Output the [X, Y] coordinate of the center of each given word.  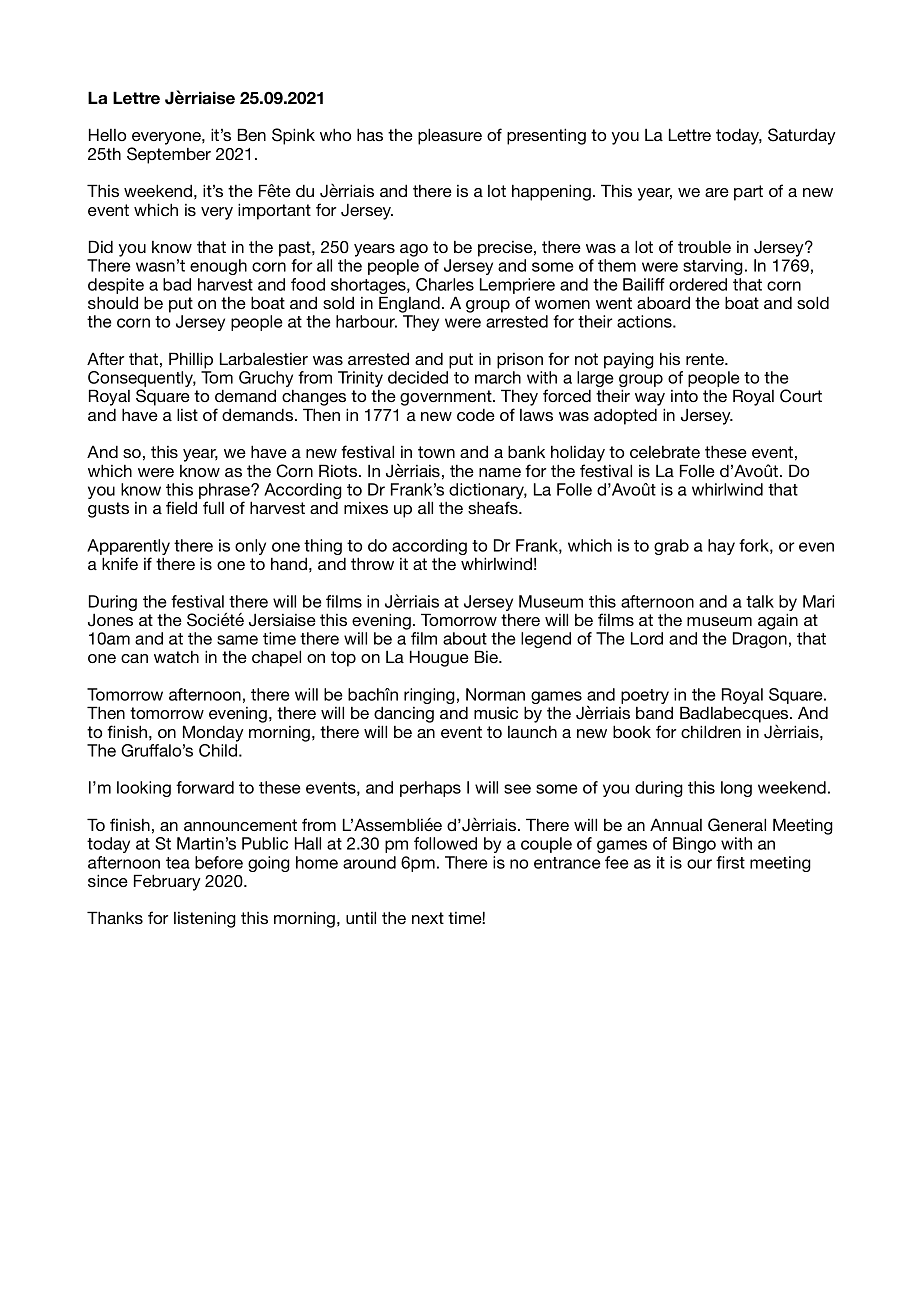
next [428, 918]
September [169, 155]
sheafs [494, 507]
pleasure [450, 136]
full [213, 507]
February [167, 882]
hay [721, 547]
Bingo [694, 845]
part [748, 193]
